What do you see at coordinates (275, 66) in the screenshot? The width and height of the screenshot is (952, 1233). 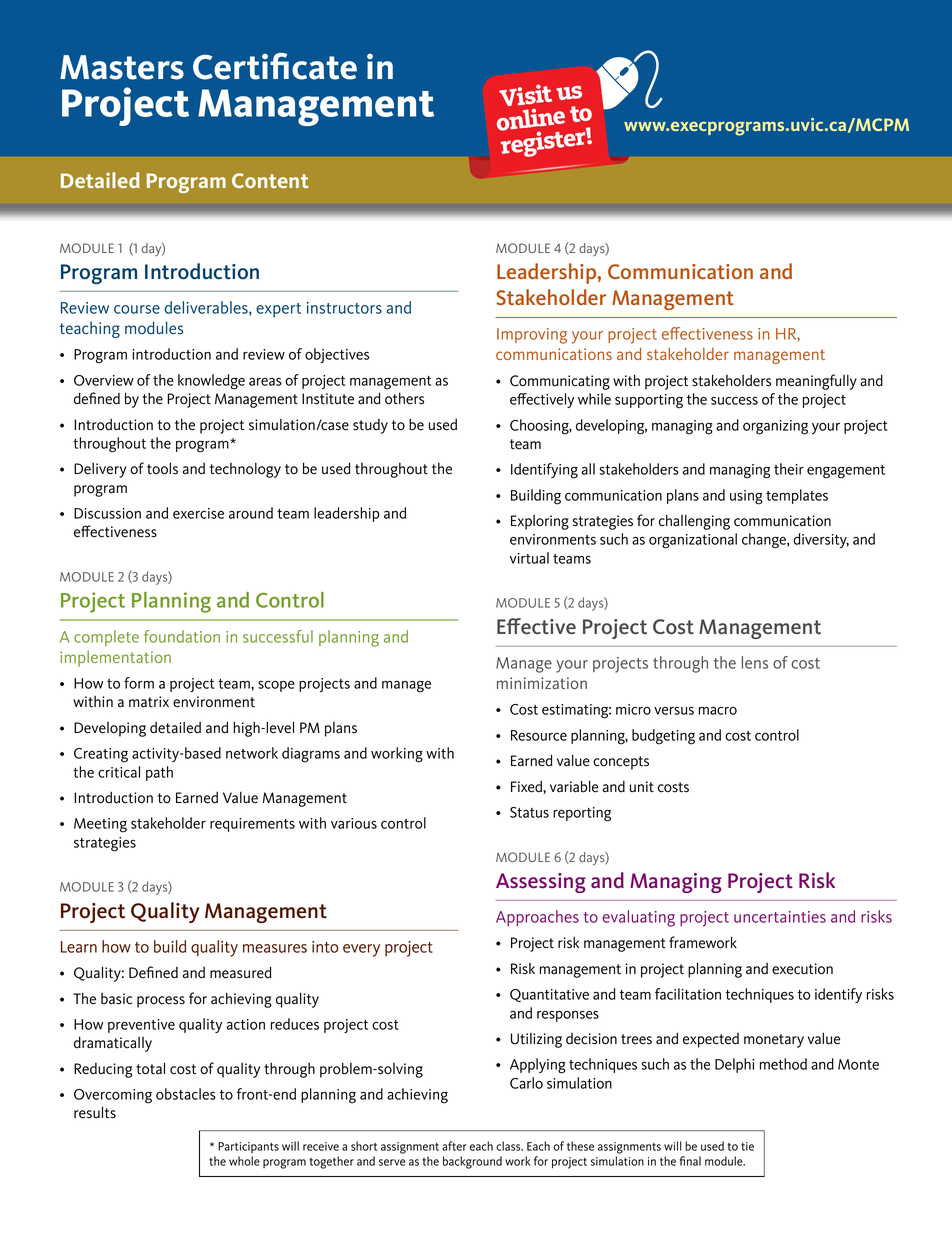 I see `Certificate` at bounding box center [275, 66].
